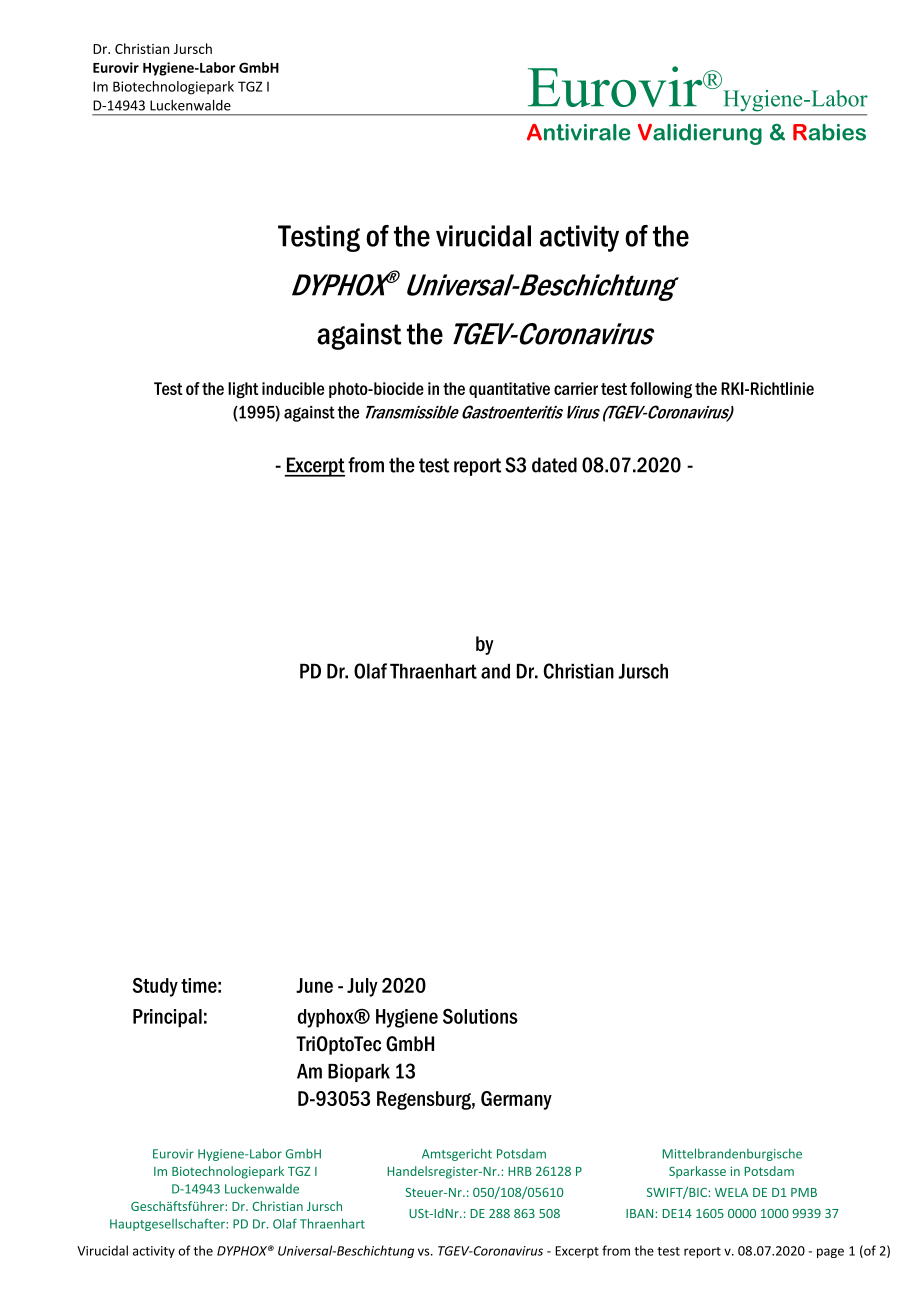 Image resolution: width=924 pixels, height=1308 pixels. Describe the element at coordinates (829, 132) in the screenshot. I see `Rabies` at that location.
